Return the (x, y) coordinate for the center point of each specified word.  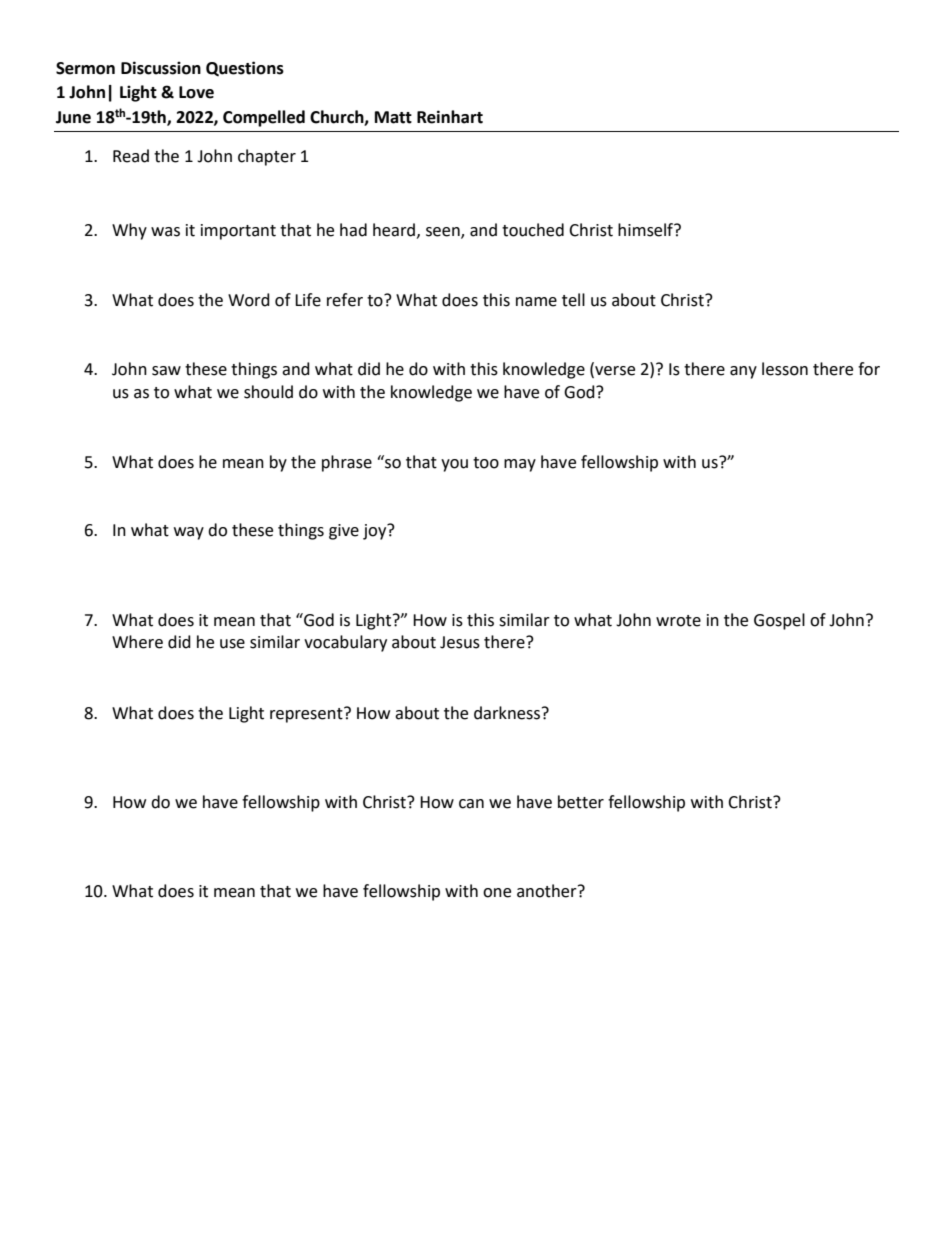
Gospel (779, 621)
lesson (785, 369)
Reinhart (450, 117)
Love (196, 92)
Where (137, 642)
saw (166, 371)
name (536, 302)
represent (307, 715)
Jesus (460, 642)
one (497, 893)
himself (647, 230)
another (548, 891)
